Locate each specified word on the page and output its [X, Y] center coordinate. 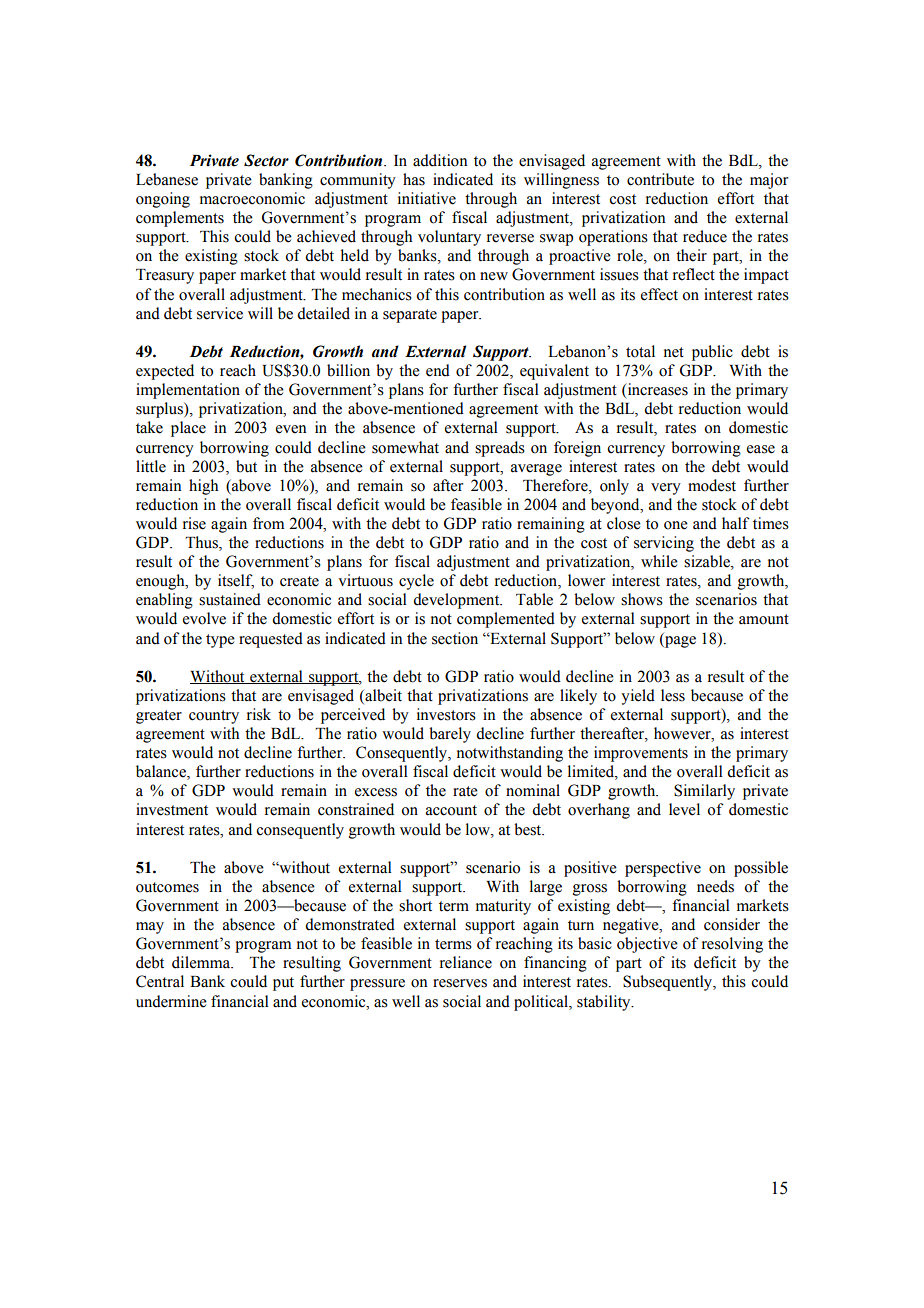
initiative [427, 198]
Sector [266, 160]
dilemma [202, 962]
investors [446, 714]
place [188, 429]
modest [712, 485]
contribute [660, 179]
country [214, 717]
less [673, 695]
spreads [500, 449]
